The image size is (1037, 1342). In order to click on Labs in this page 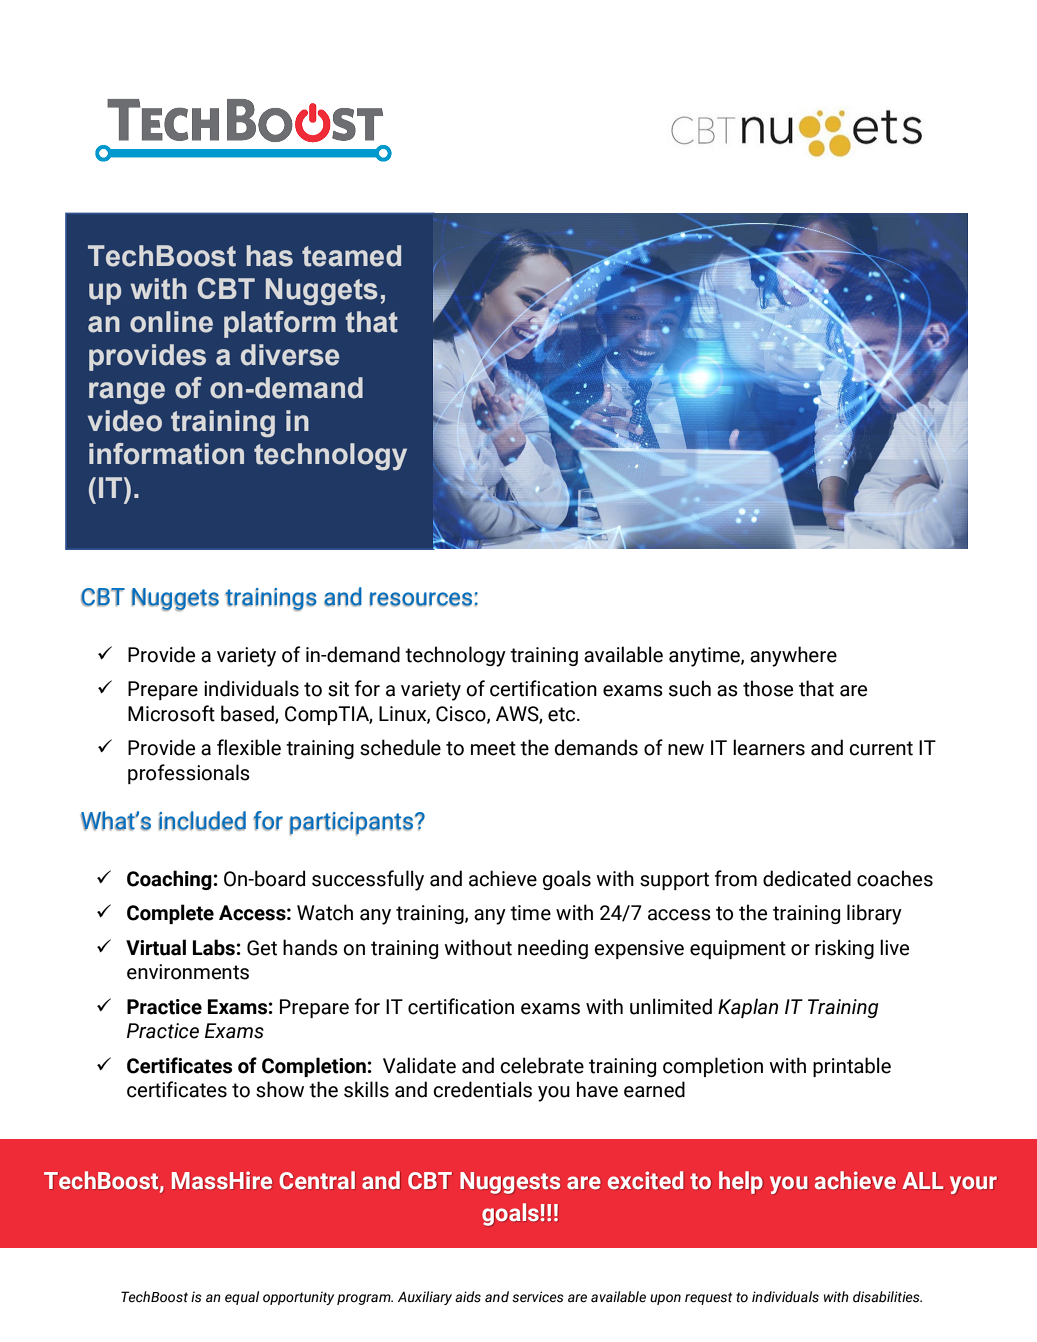, I will do `click(215, 947)`.
